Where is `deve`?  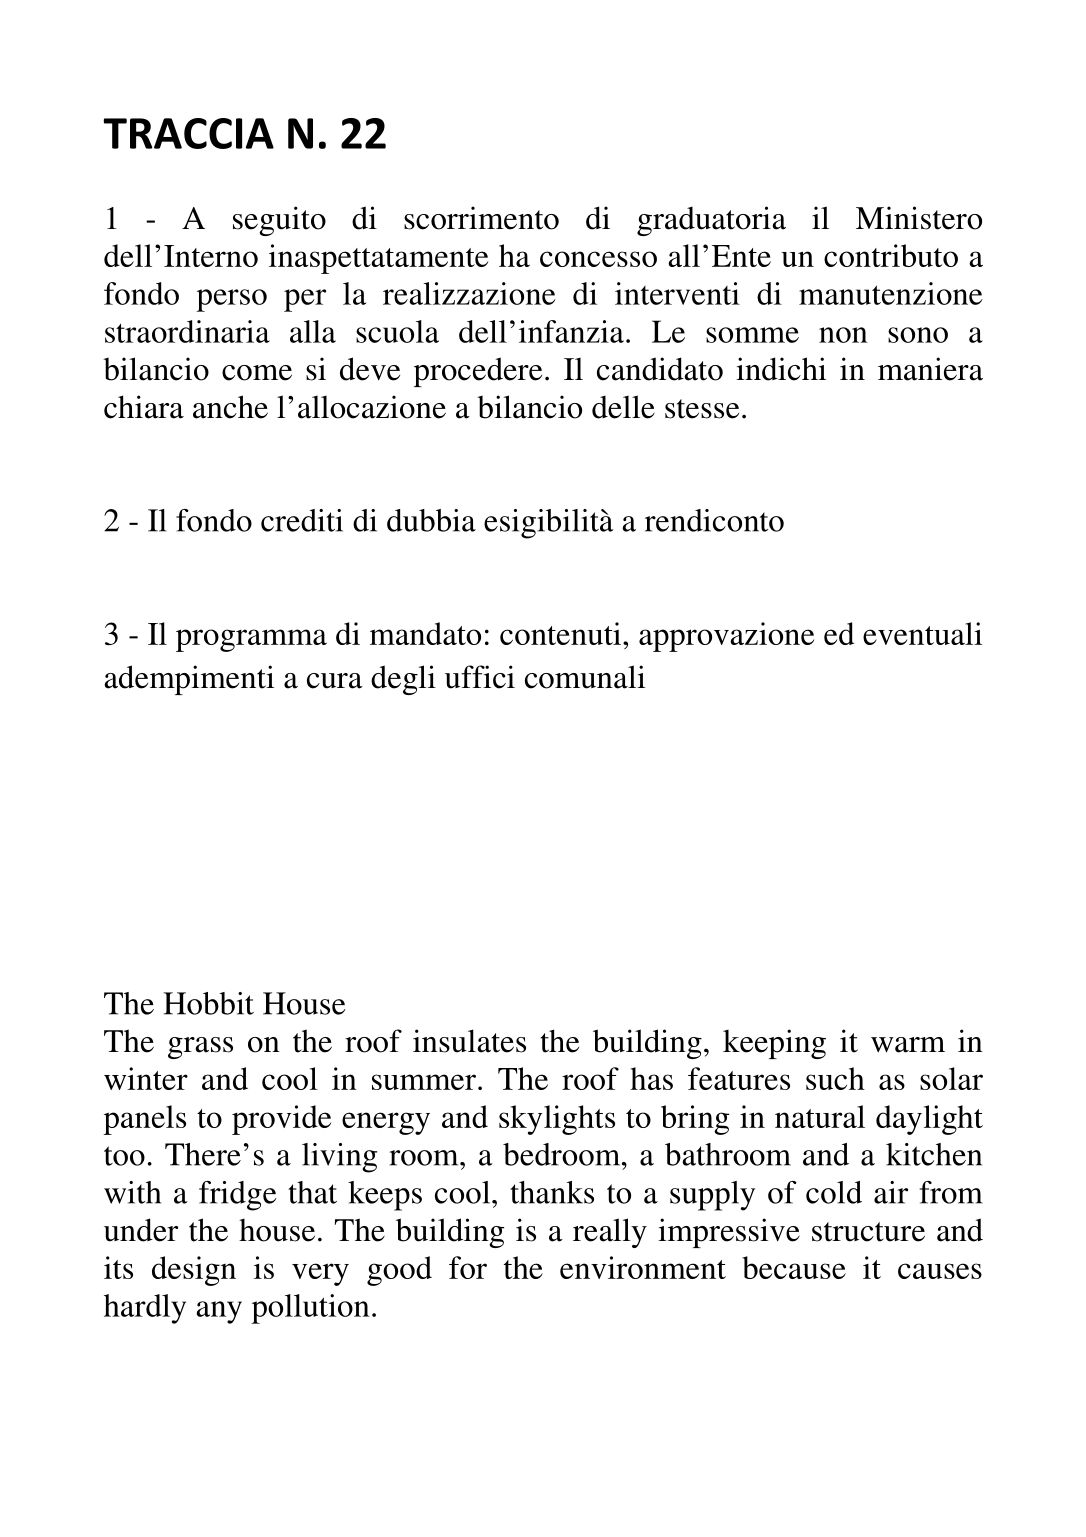
deve is located at coordinates (370, 369).
